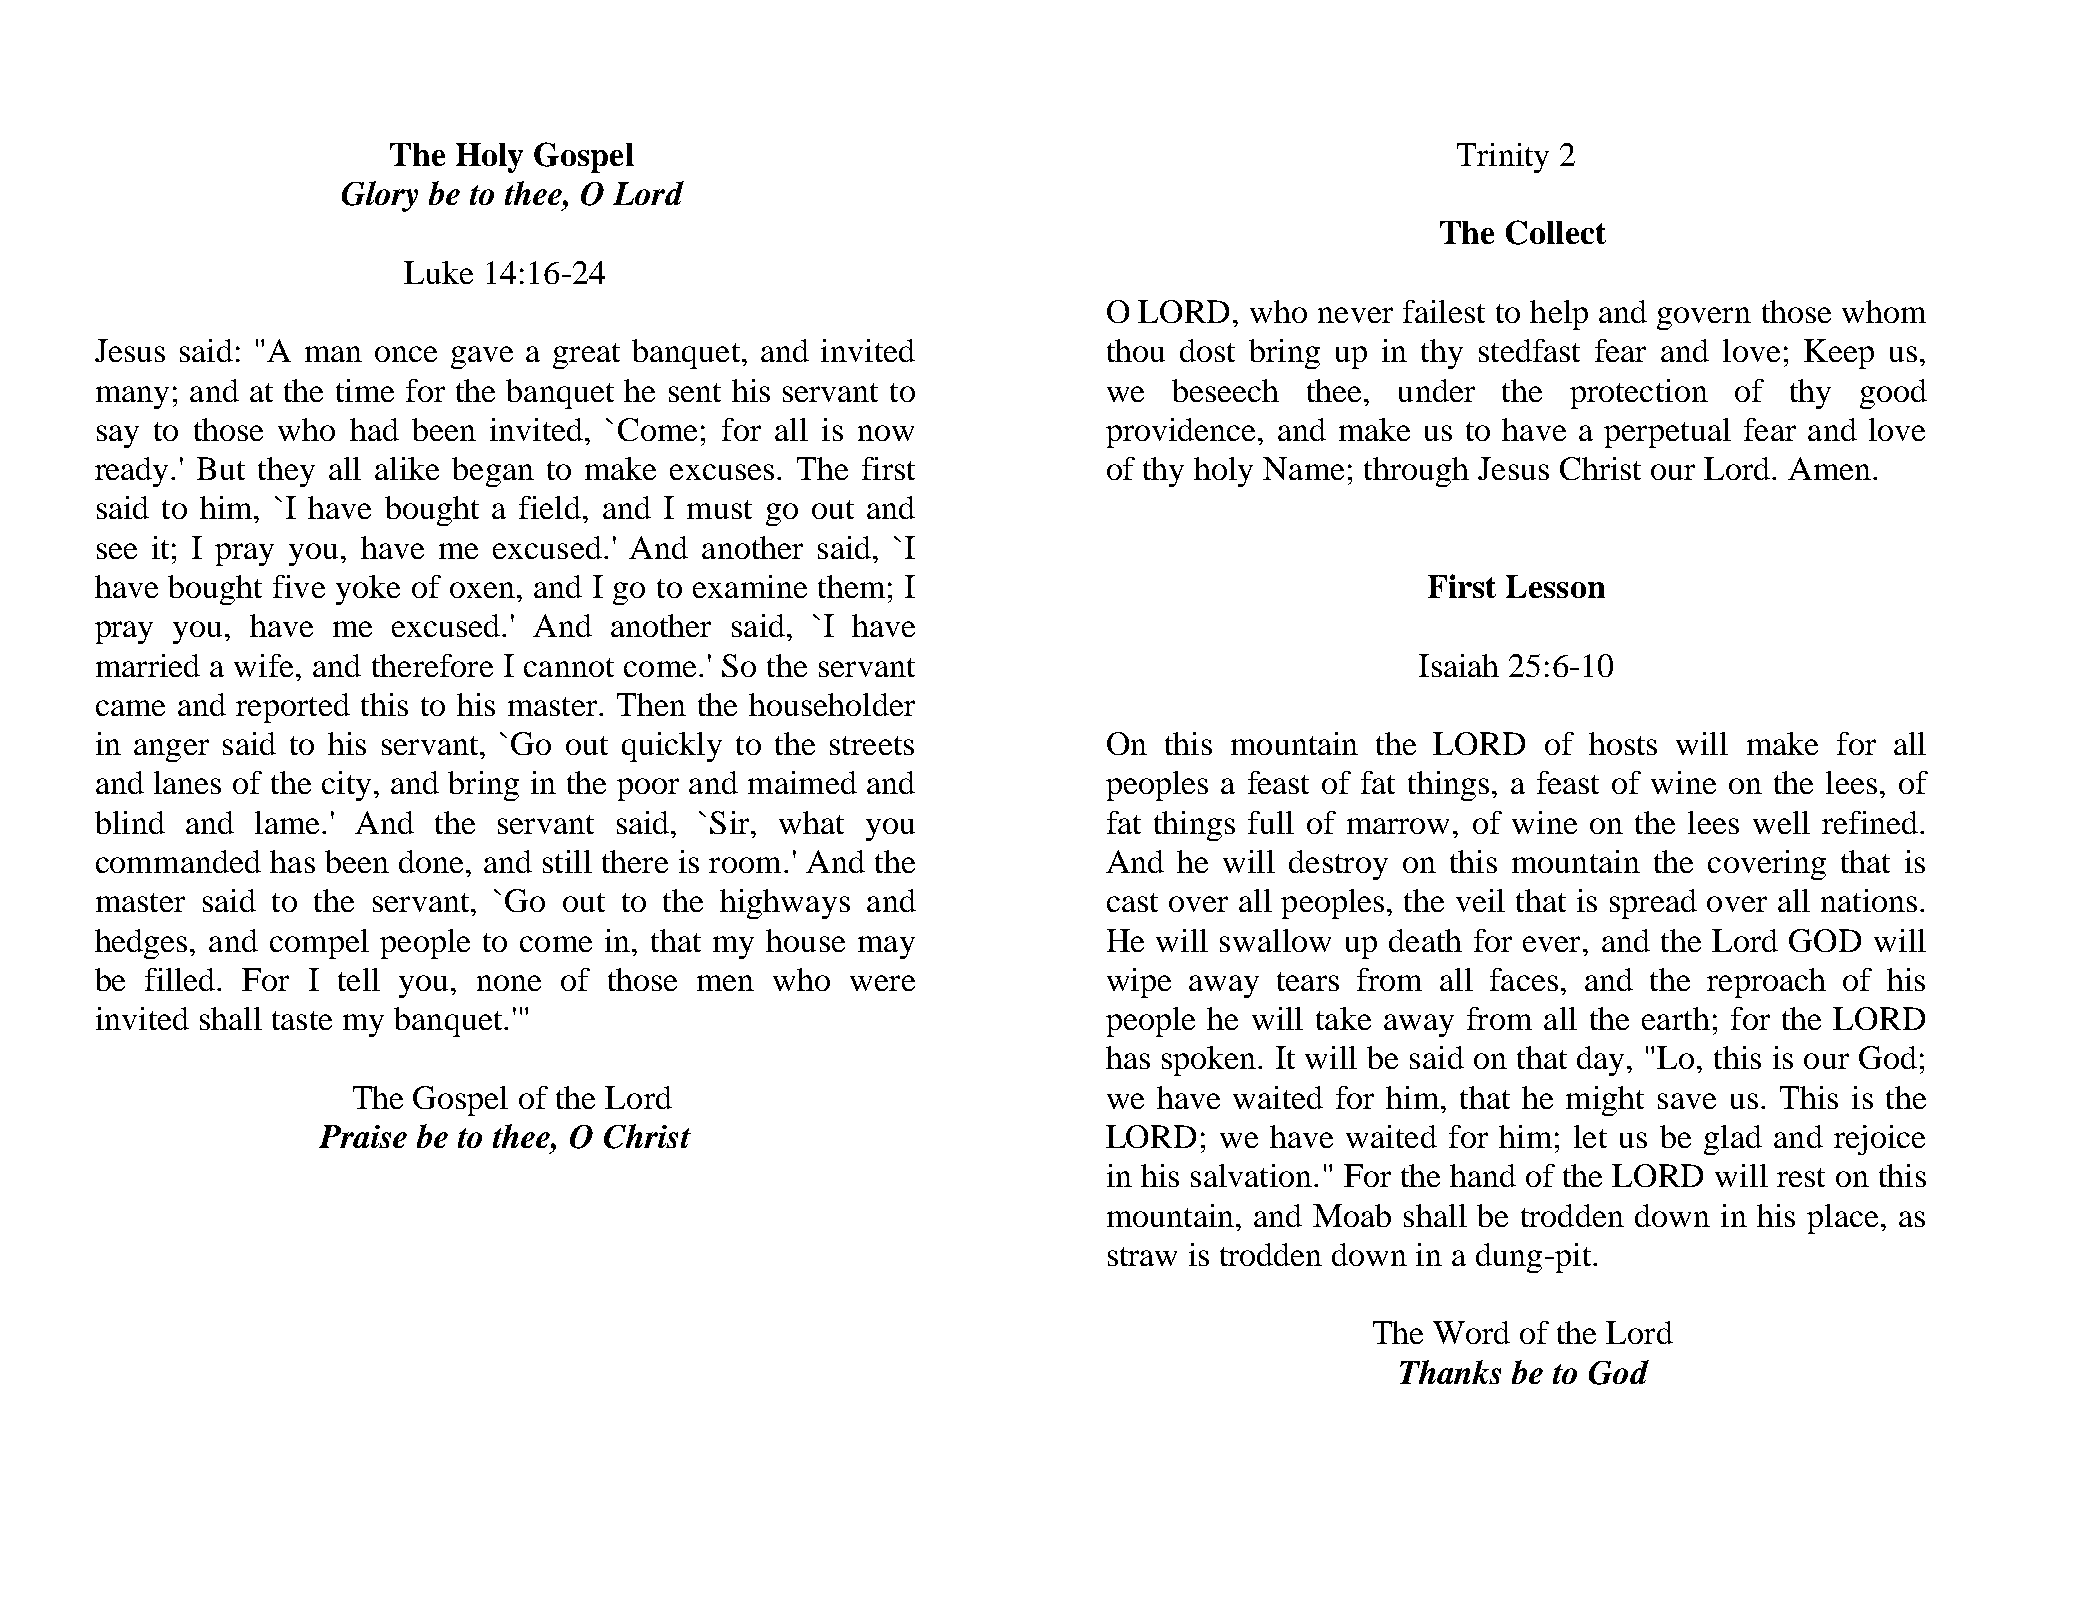 The image size is (2081, 1608). What do you see at coordinates (886, 947) in the screenshot?
I see `may` at bounding box center [886, 947].
